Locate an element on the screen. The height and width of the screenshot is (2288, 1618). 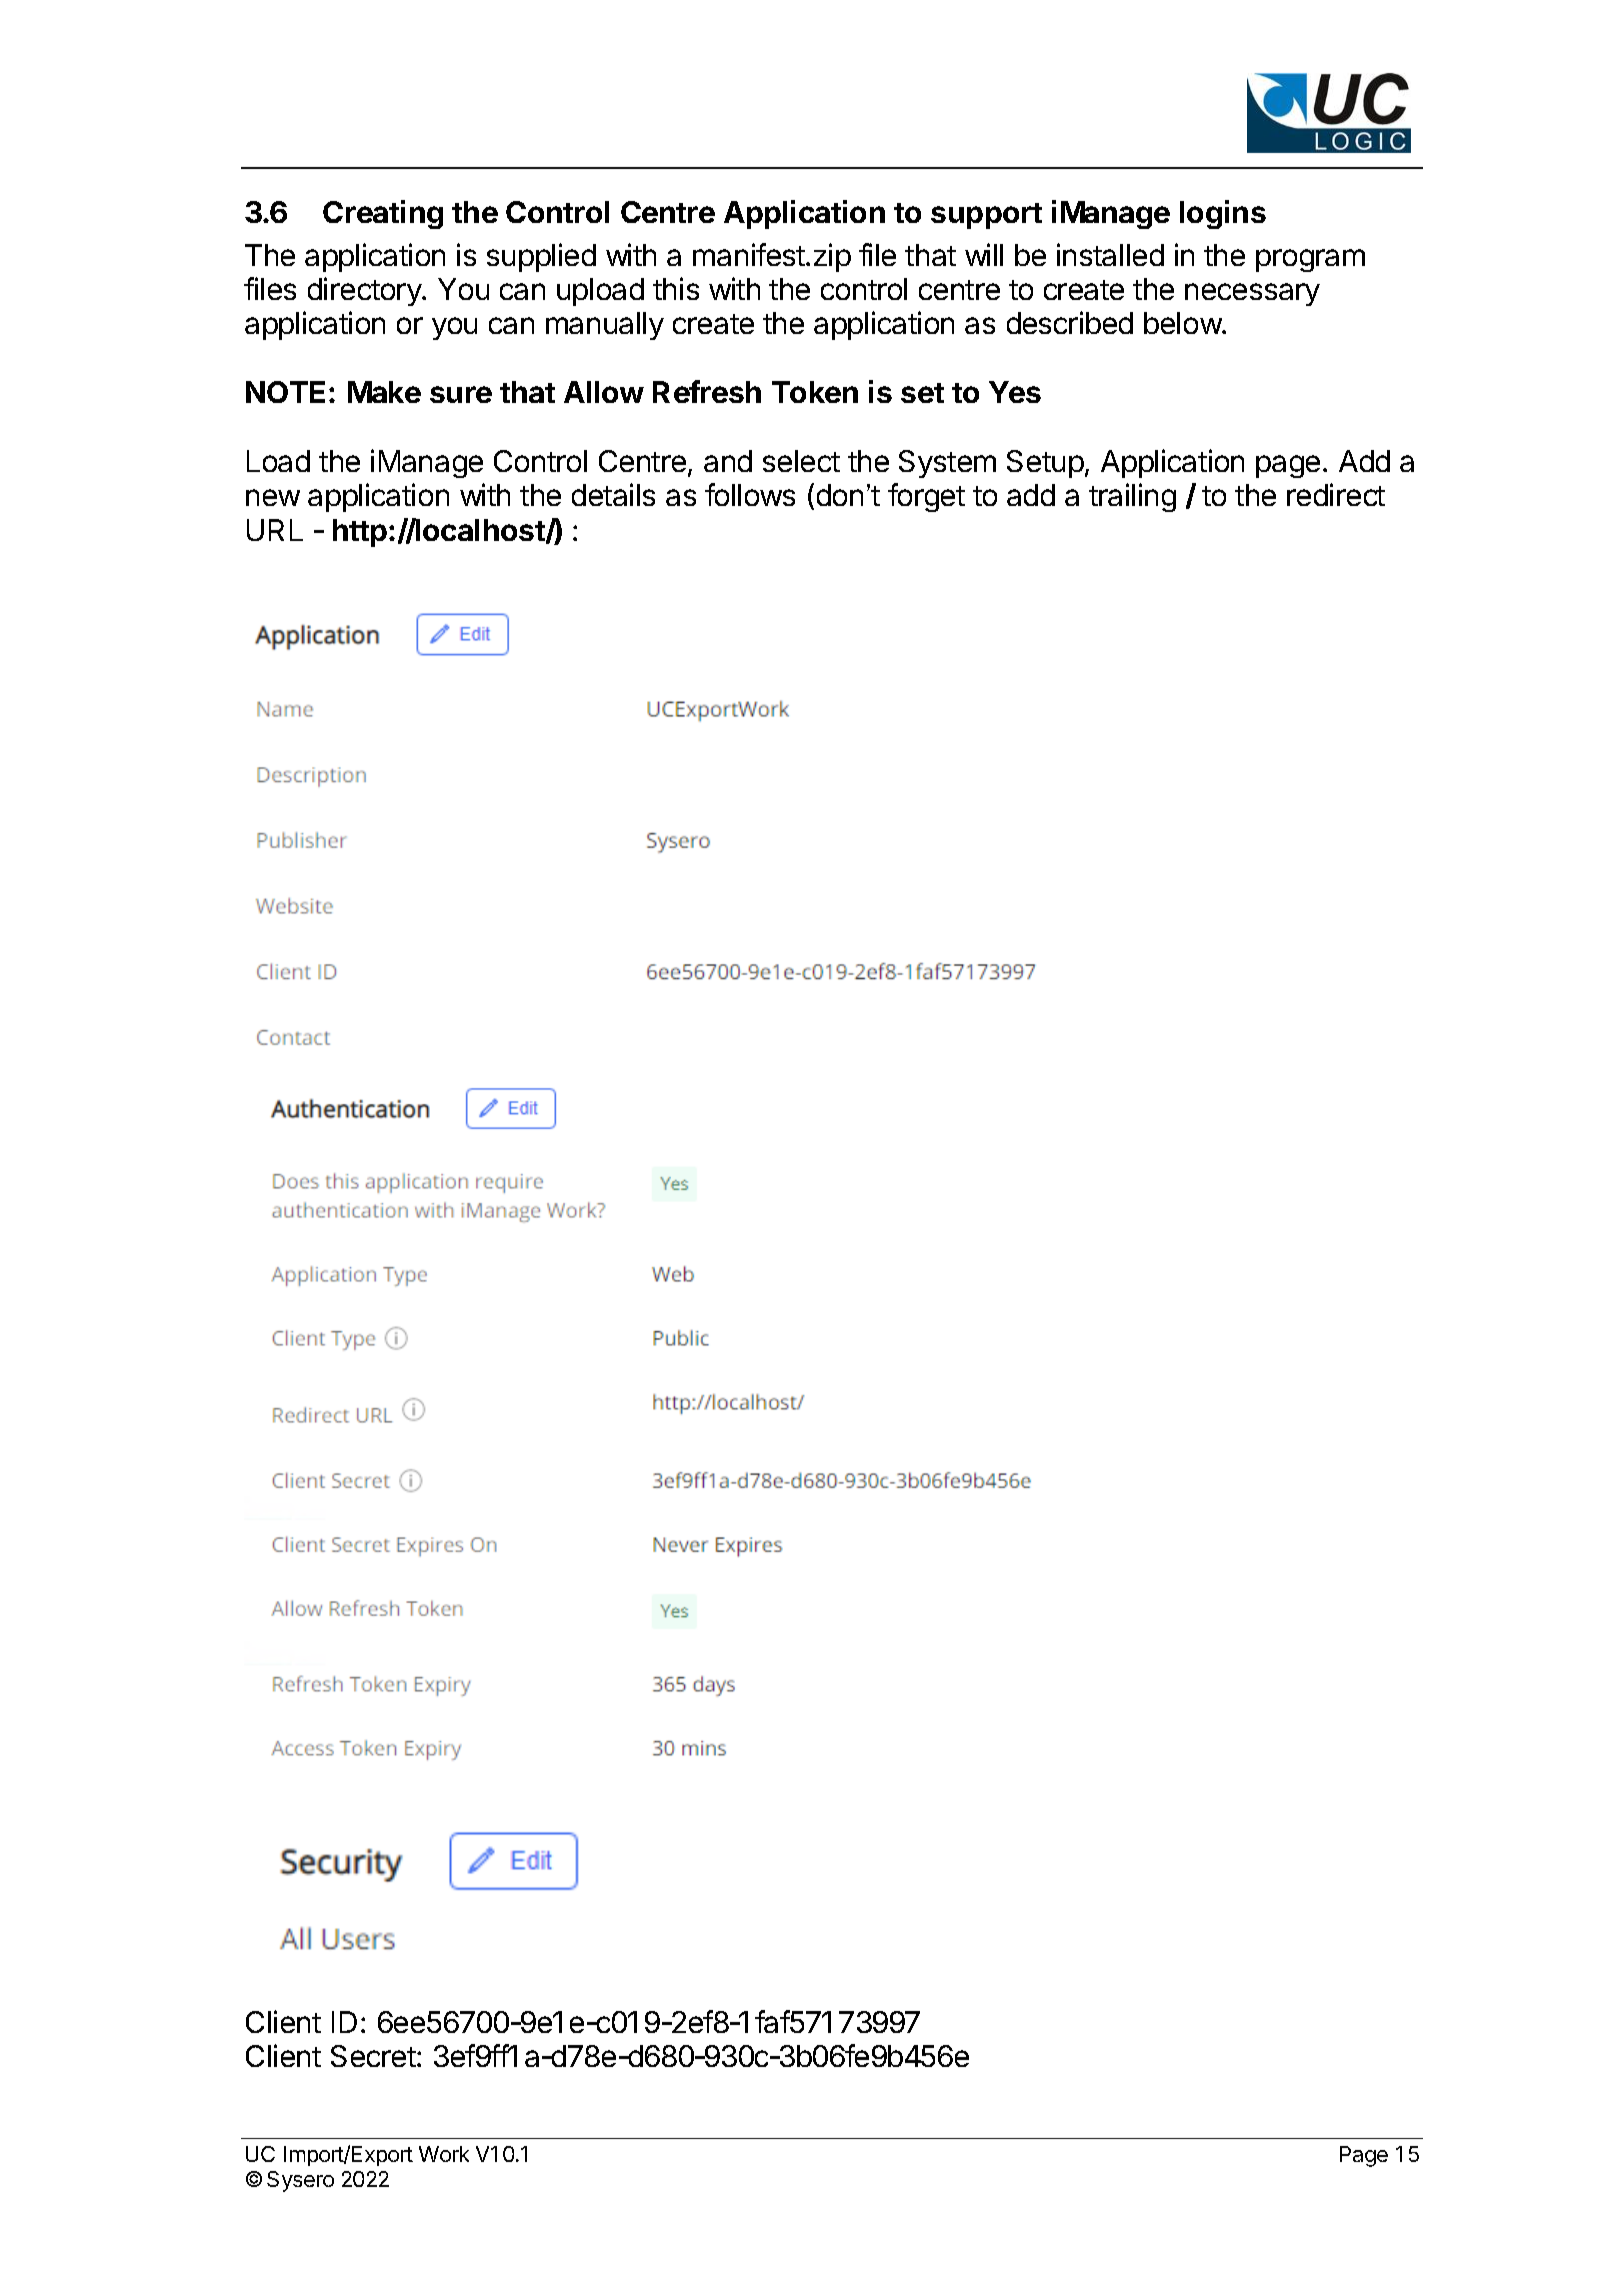
this is located at coordinates (676, 288).
